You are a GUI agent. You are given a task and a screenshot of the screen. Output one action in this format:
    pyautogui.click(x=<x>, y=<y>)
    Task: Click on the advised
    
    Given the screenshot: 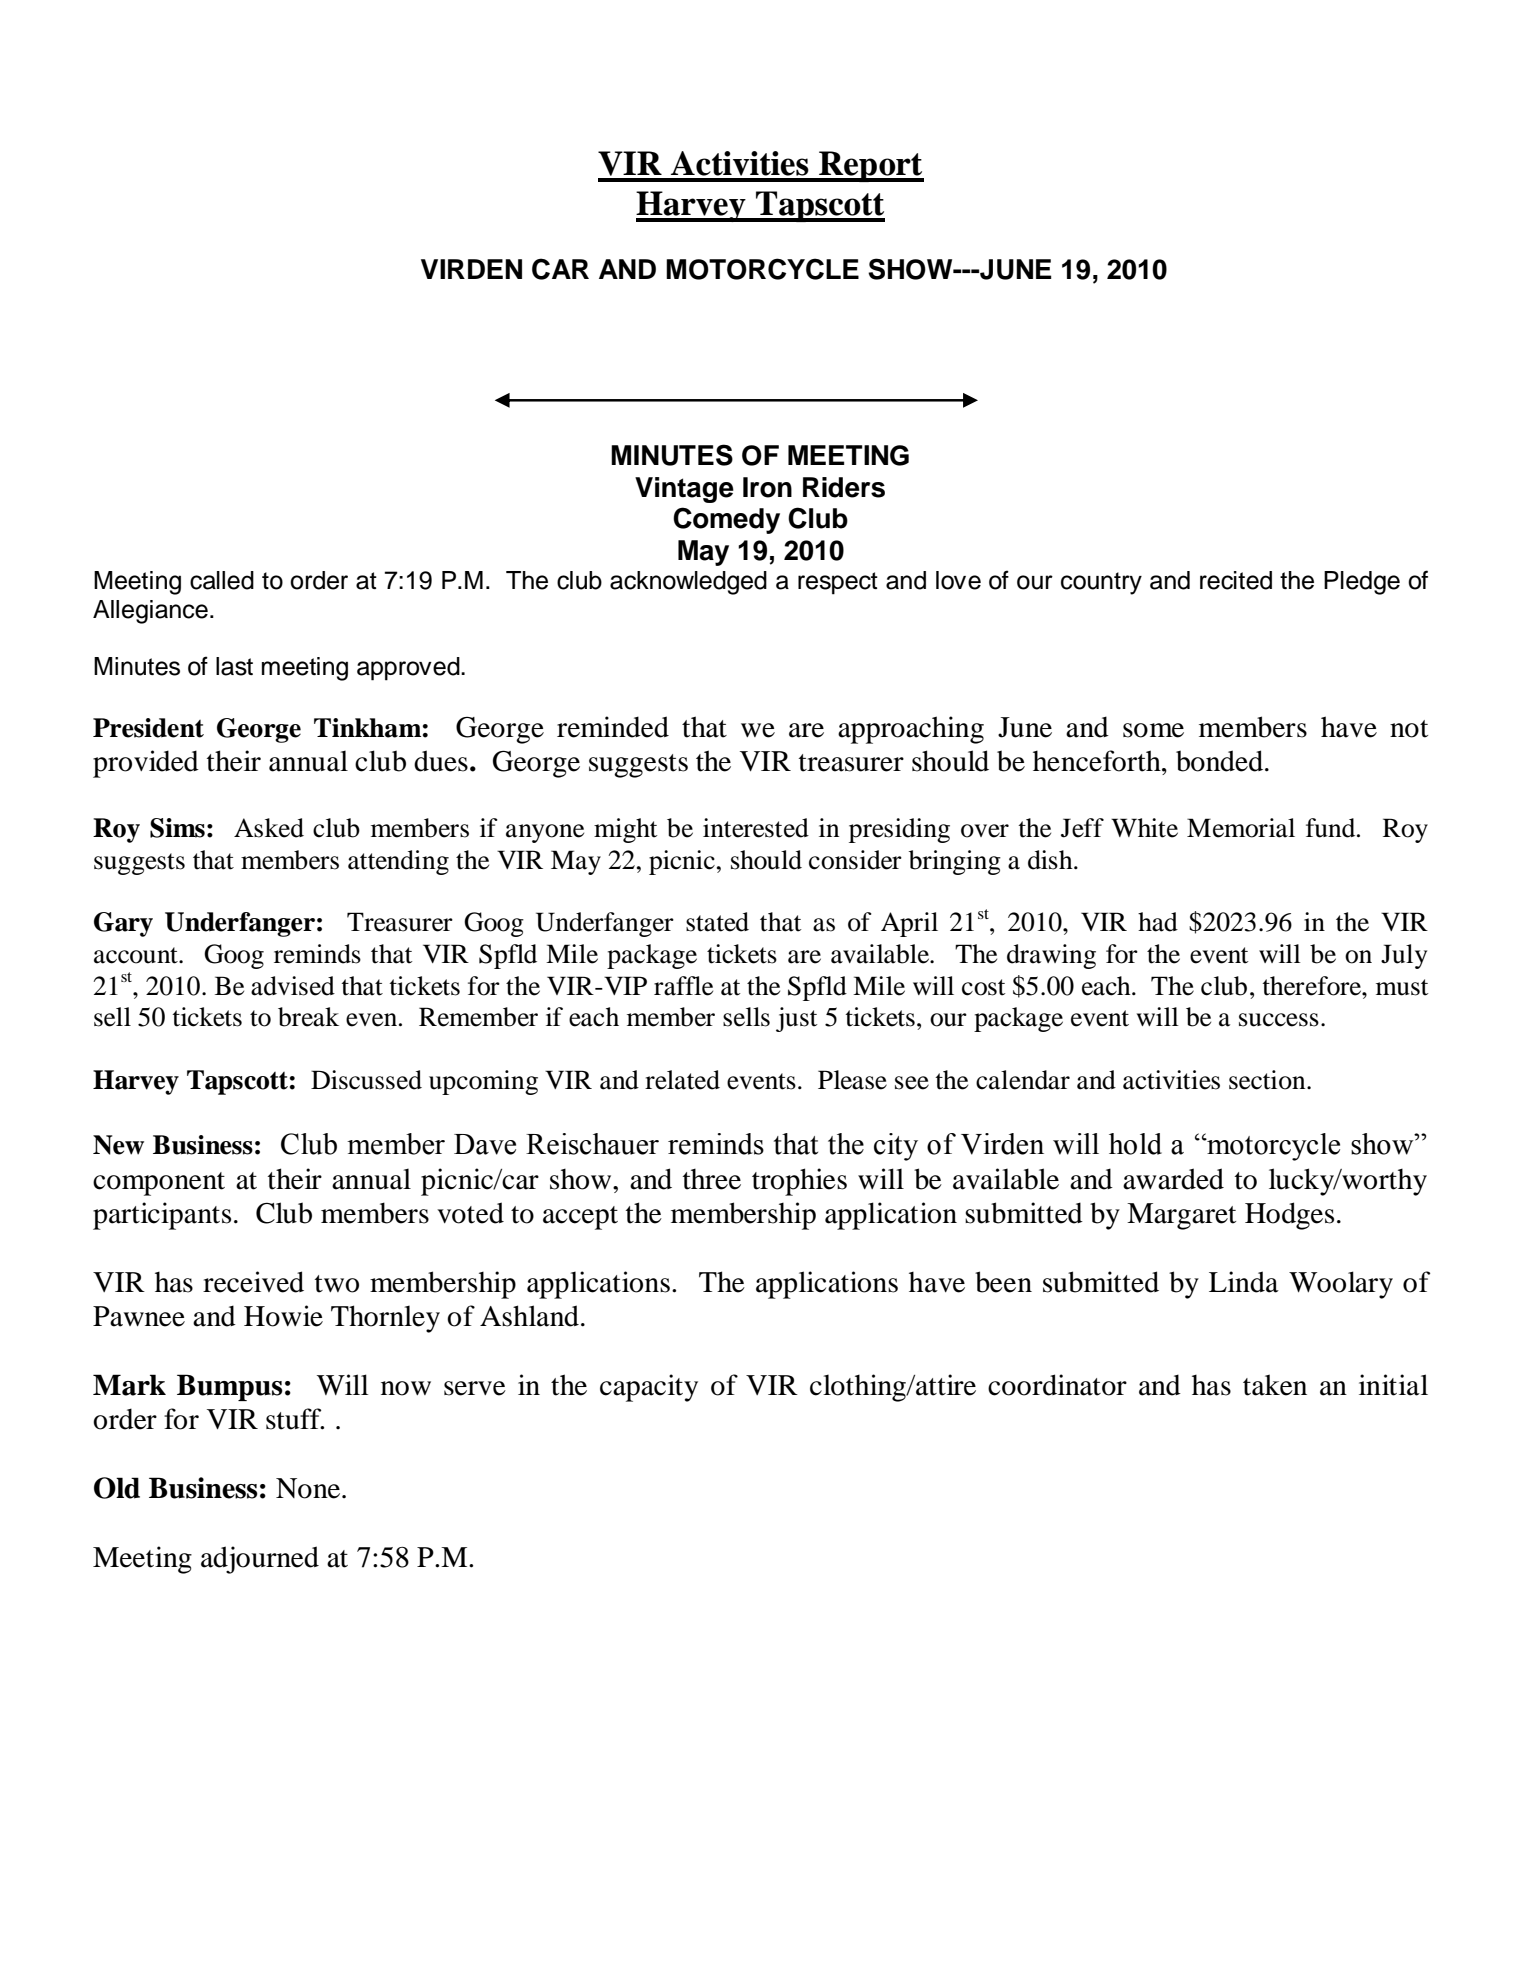 What is the action you would take?
    pyautogui.click(x=293, y=986)
